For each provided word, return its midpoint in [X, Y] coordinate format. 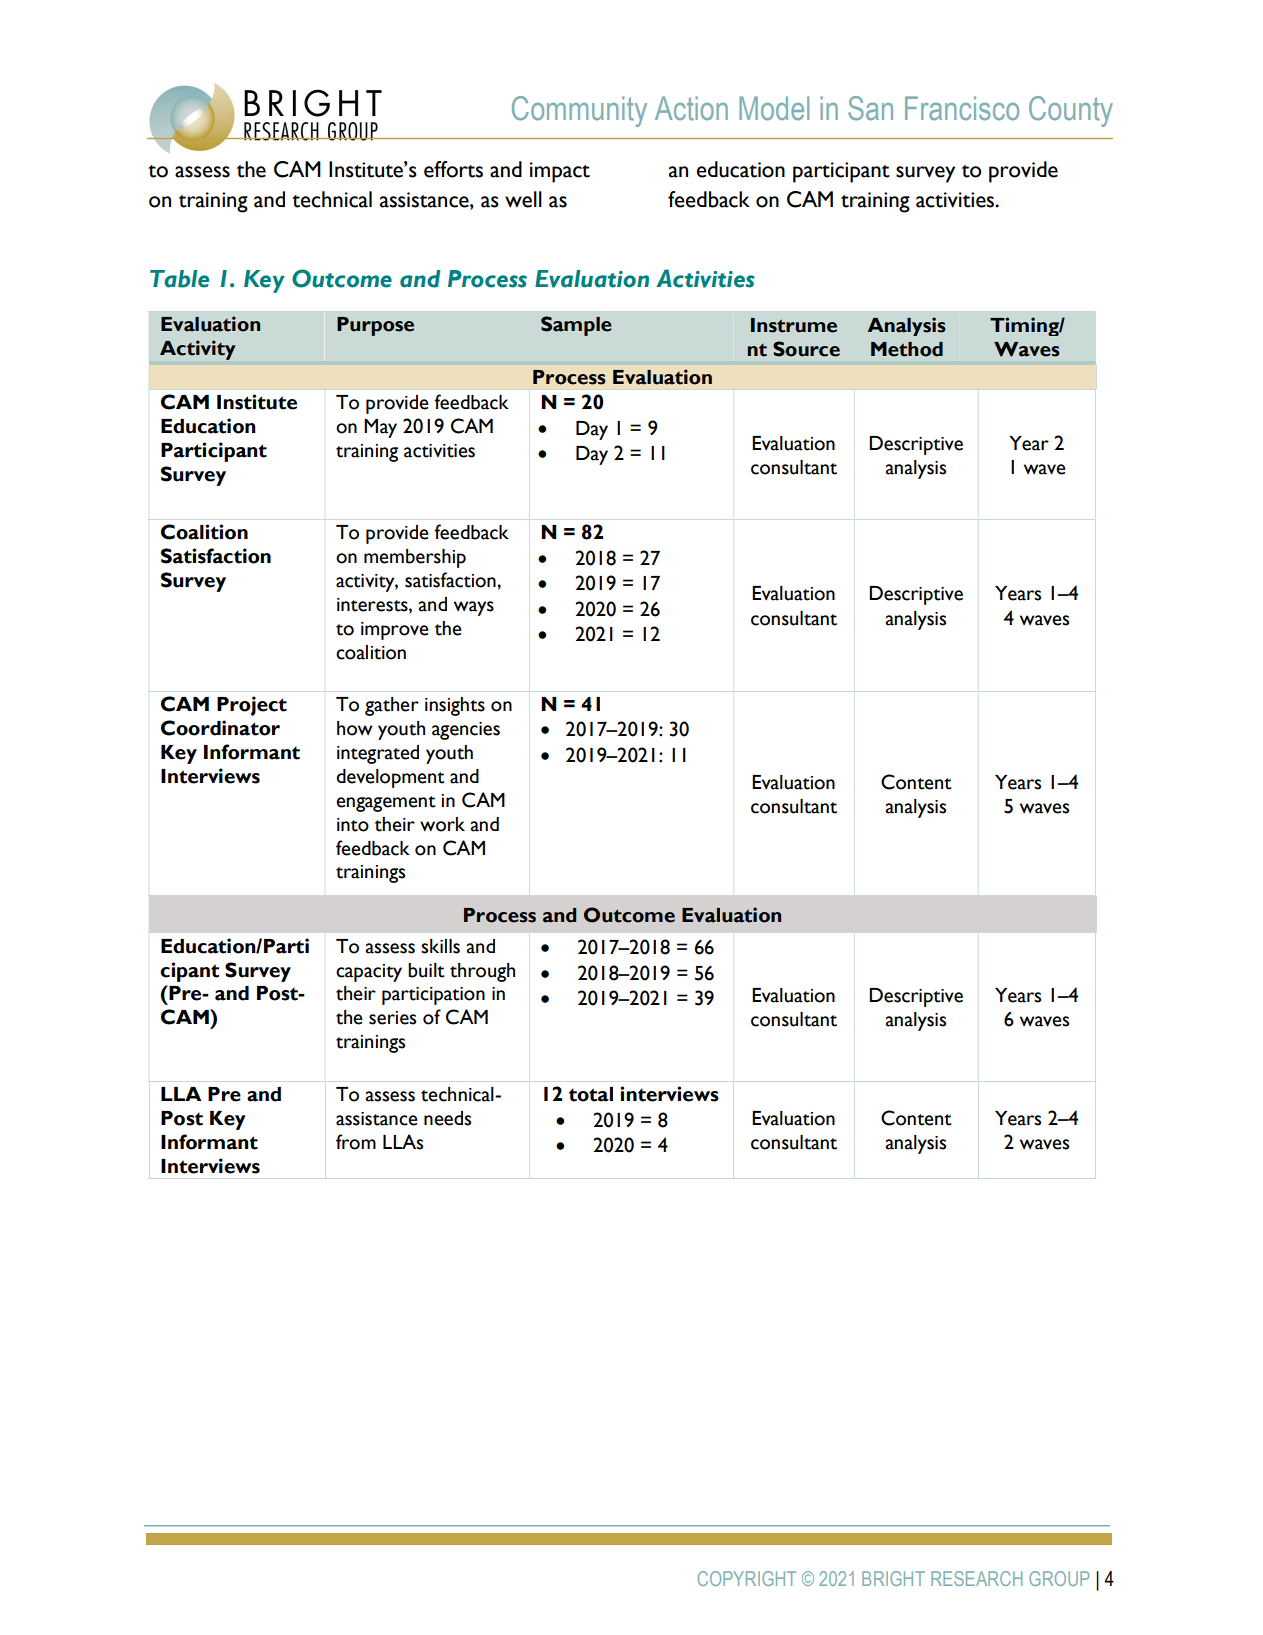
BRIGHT [893, 1578]
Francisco [962, 108]
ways [474, 608]
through [482, 972]
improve [395, 631]
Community [579, 111]
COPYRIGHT [747, 1578]
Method [907, 349]
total [591, 1094]
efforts [453, 169]
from [356, 1142]
